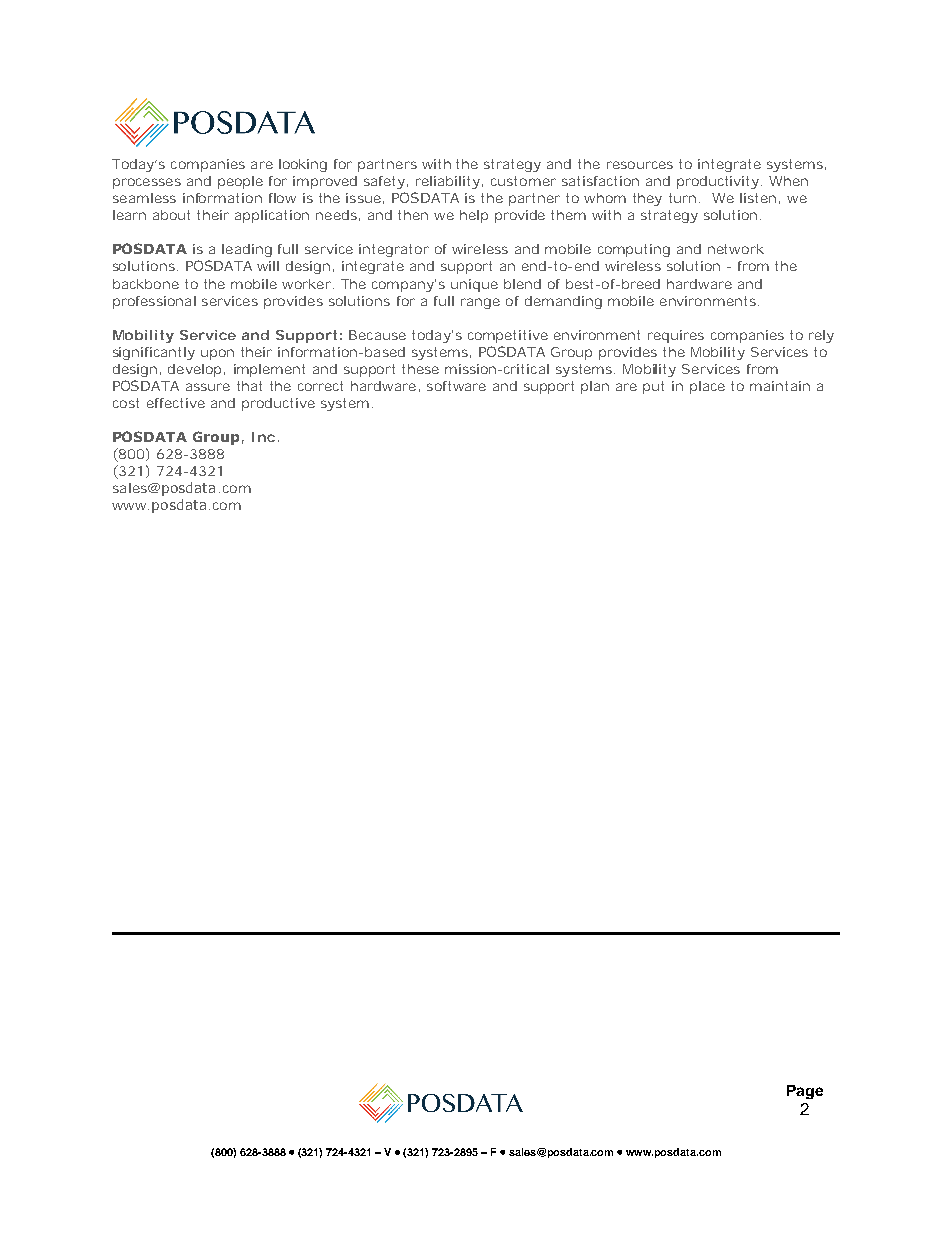  What do you see at coordinates (707, 387) in the screenshot?
I see `place` at bounding box center [707, 387].
